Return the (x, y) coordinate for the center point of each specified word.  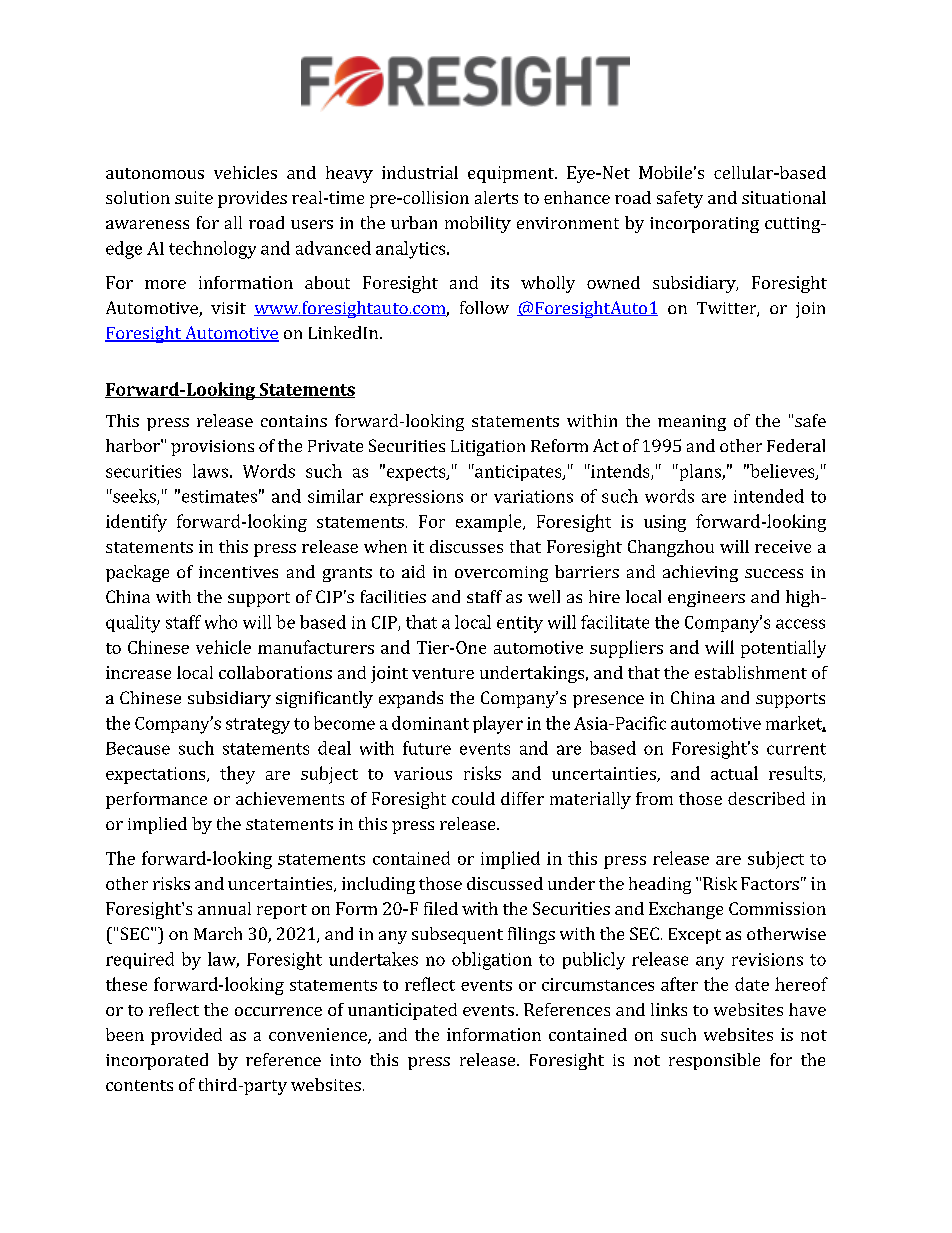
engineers (706, 599)
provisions (212, 448)
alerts (496, 197)
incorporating (704, 225)
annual (224, 908)
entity (520, 624)
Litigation (488, 448)
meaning (692, 423)
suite (194, 197)
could (473, 798)
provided (186, 1036)
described (766, 798)
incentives (238, 572)
